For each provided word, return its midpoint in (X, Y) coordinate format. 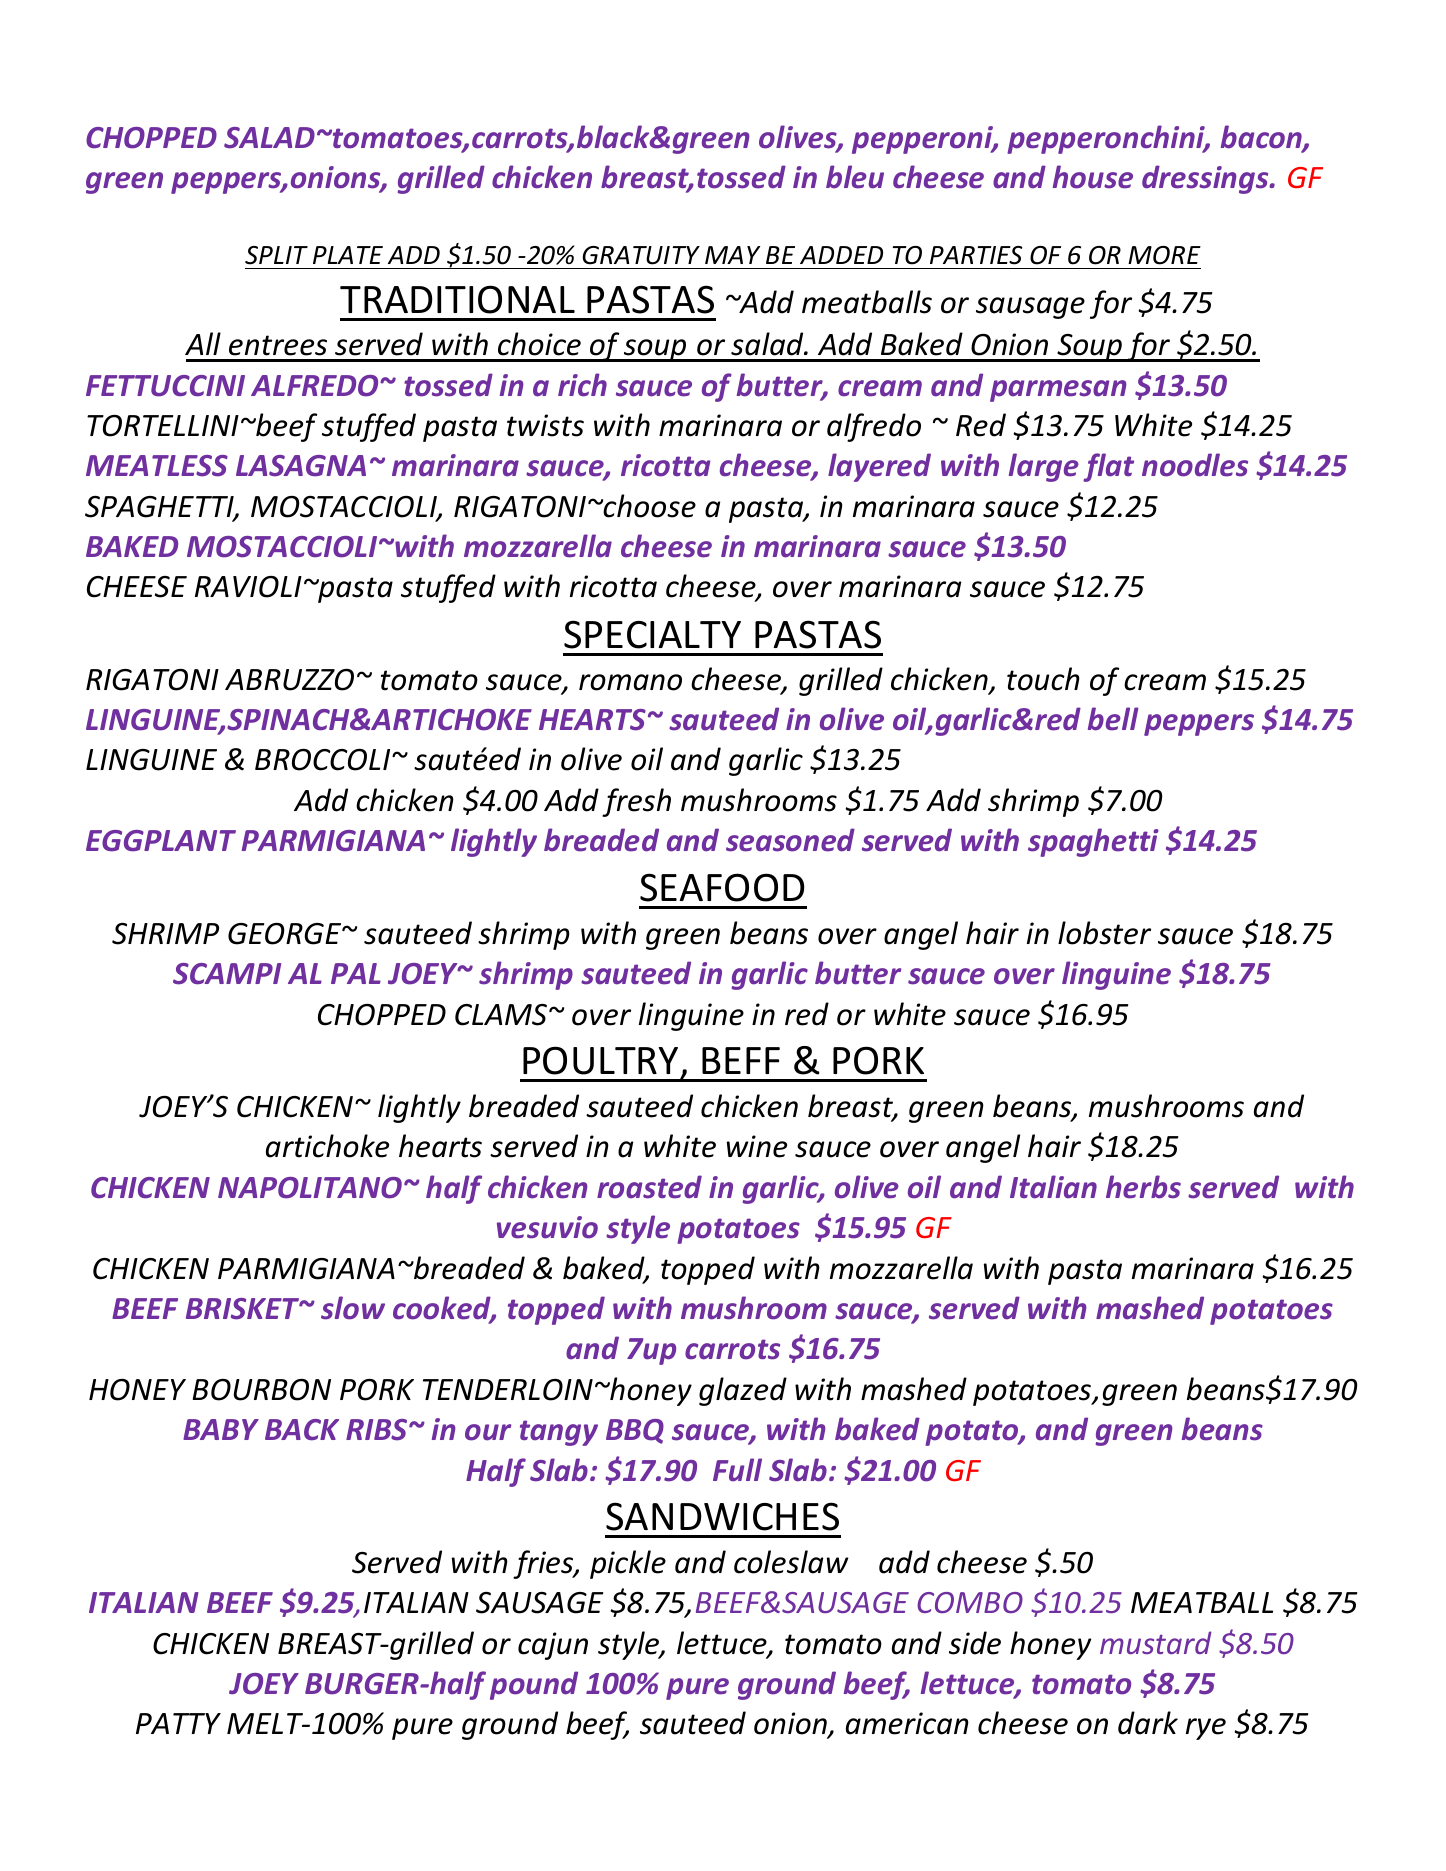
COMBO (970, 1602)
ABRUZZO (289, 680)
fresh (636, 802)
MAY (732, 255)
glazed (743, 1391)
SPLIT (276, 255)
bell (1113, 719)
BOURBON (262, 1390)
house (1093, 177)
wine (757, 1146)
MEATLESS (157, 466)
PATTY (178, 1723)
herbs (1143, 1187)
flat (1108, 467)
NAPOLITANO (310, 1188)
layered (879, 467)
